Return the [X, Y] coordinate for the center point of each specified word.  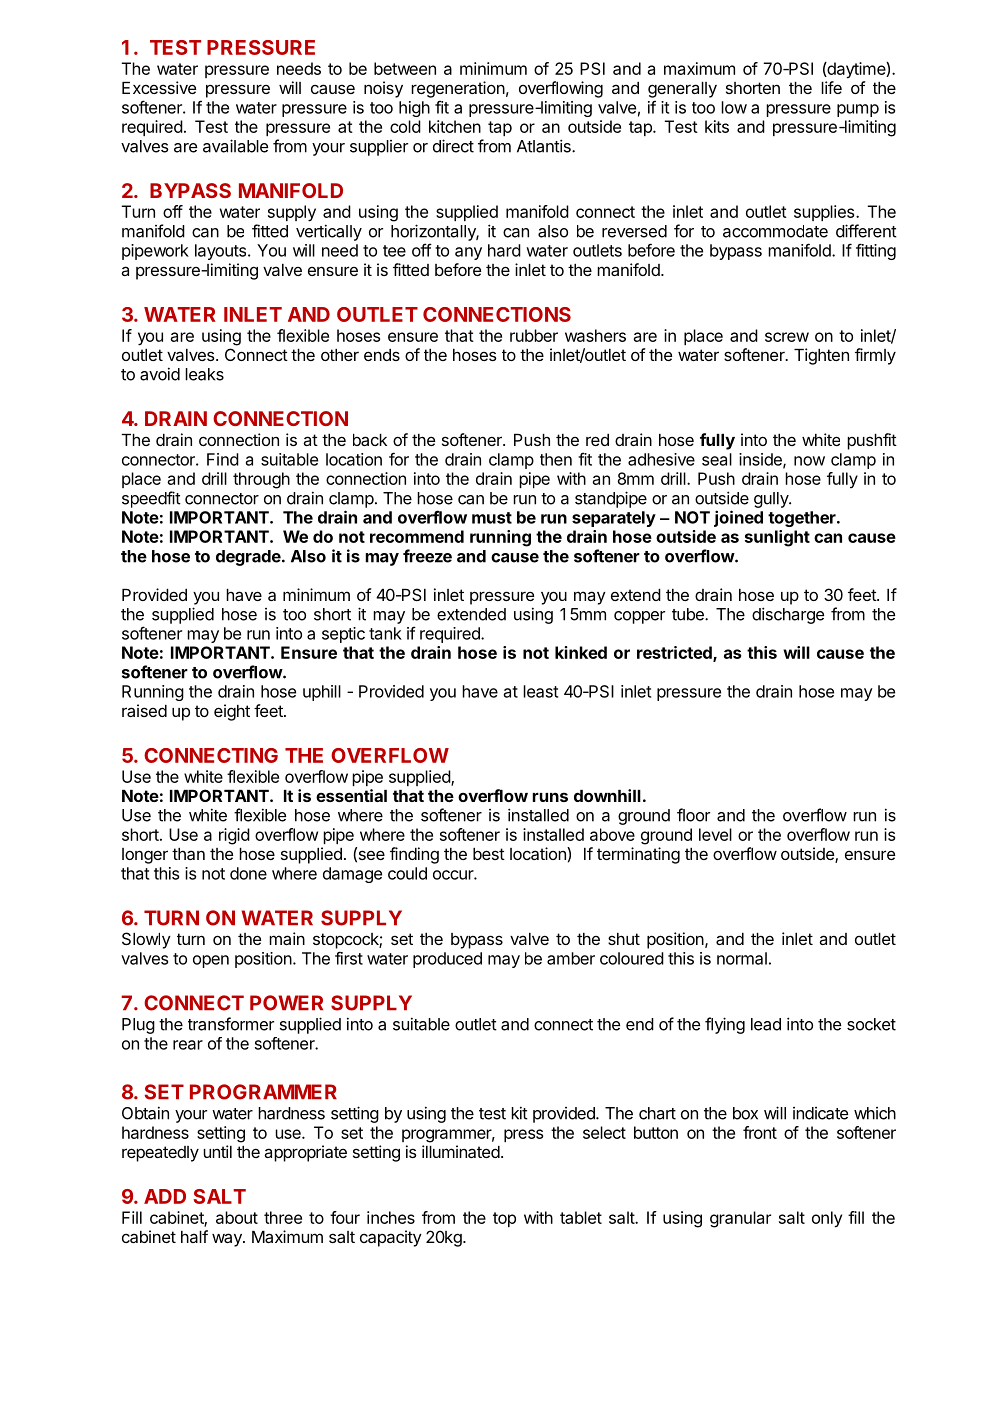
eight [232, 712]
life [831, 87]
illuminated [461, 1151]
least [540, 691]
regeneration [458, 89]
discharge [788, 615]
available [235, 146]
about [237, 1217]
